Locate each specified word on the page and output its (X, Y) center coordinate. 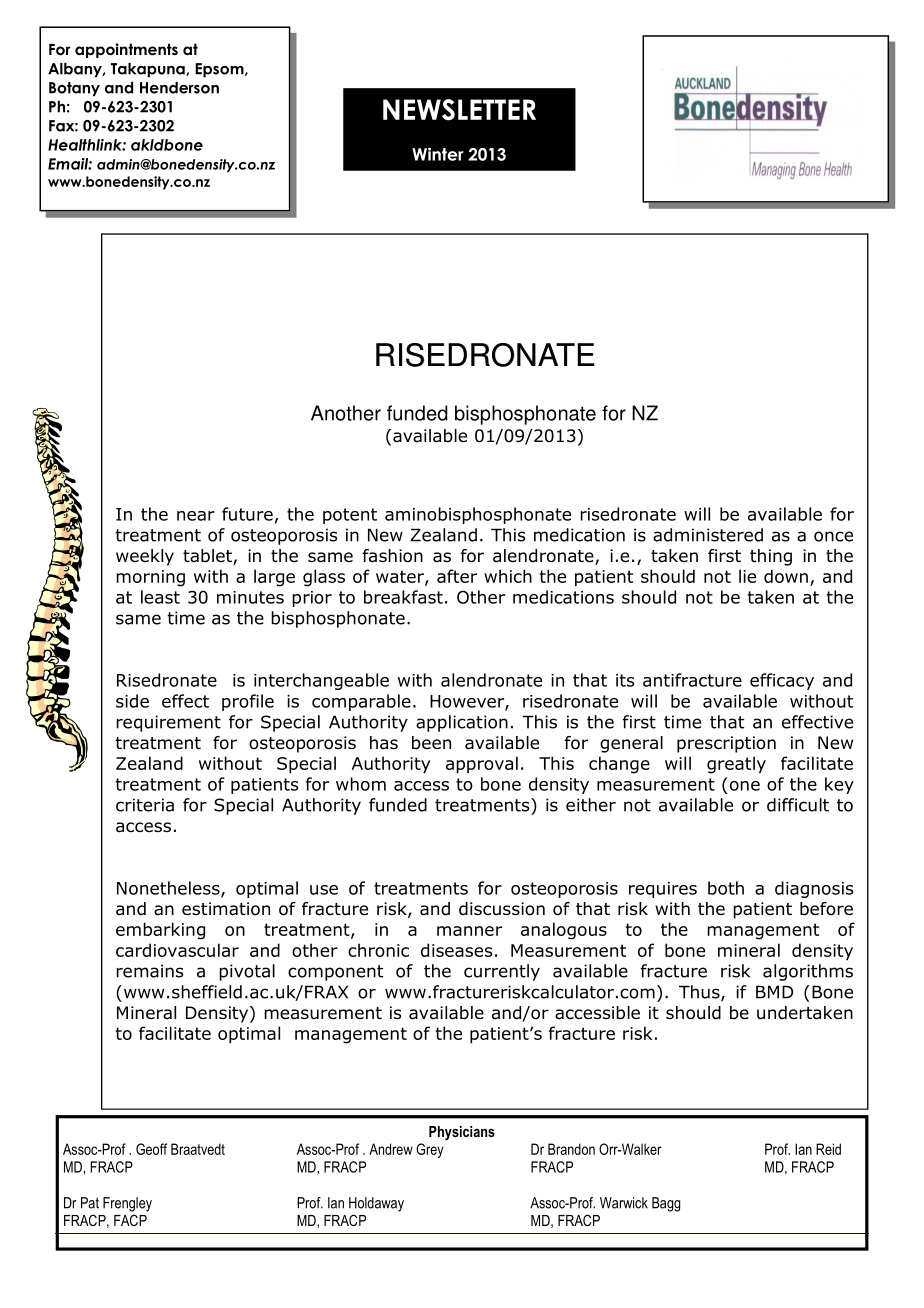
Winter (438, 154)
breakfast (403, 597)
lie (747, 576)
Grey (430, 1150)
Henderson (179, 88)
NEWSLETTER (459, 110)
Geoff (151, 1149)
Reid (828, 1149)
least (160, 597)
